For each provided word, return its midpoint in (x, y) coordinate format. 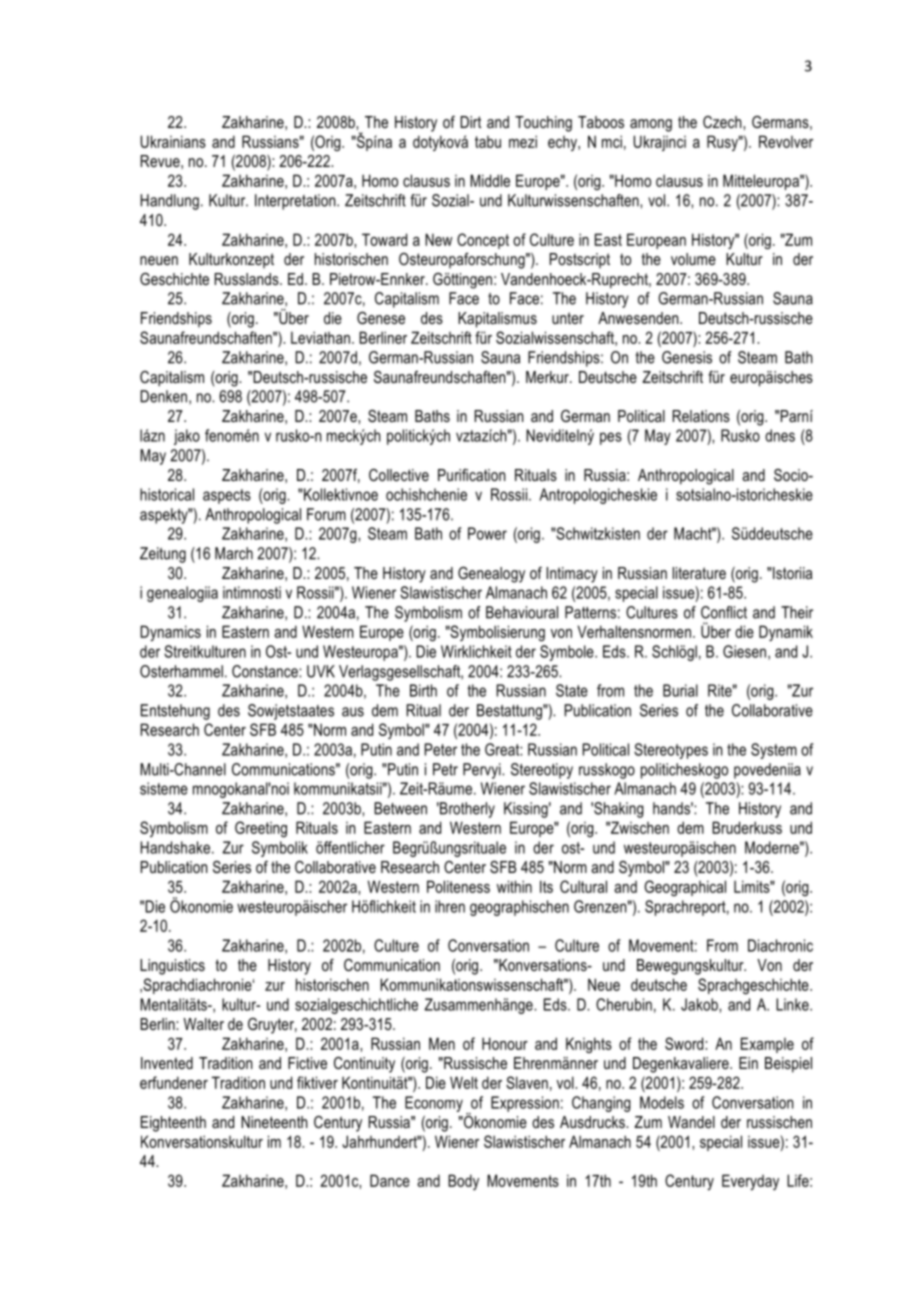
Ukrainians (173, 141)
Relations (701, 416)
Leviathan (320, 337)
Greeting (261, 829)
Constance (266, 671)
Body (463, 1182)
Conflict (724, 612)
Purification (471, 475)
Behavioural (522, 612)
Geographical (685, 888)
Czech (723, 122)
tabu (488, 142)
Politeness (458, 886)
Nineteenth (274, 1122)
